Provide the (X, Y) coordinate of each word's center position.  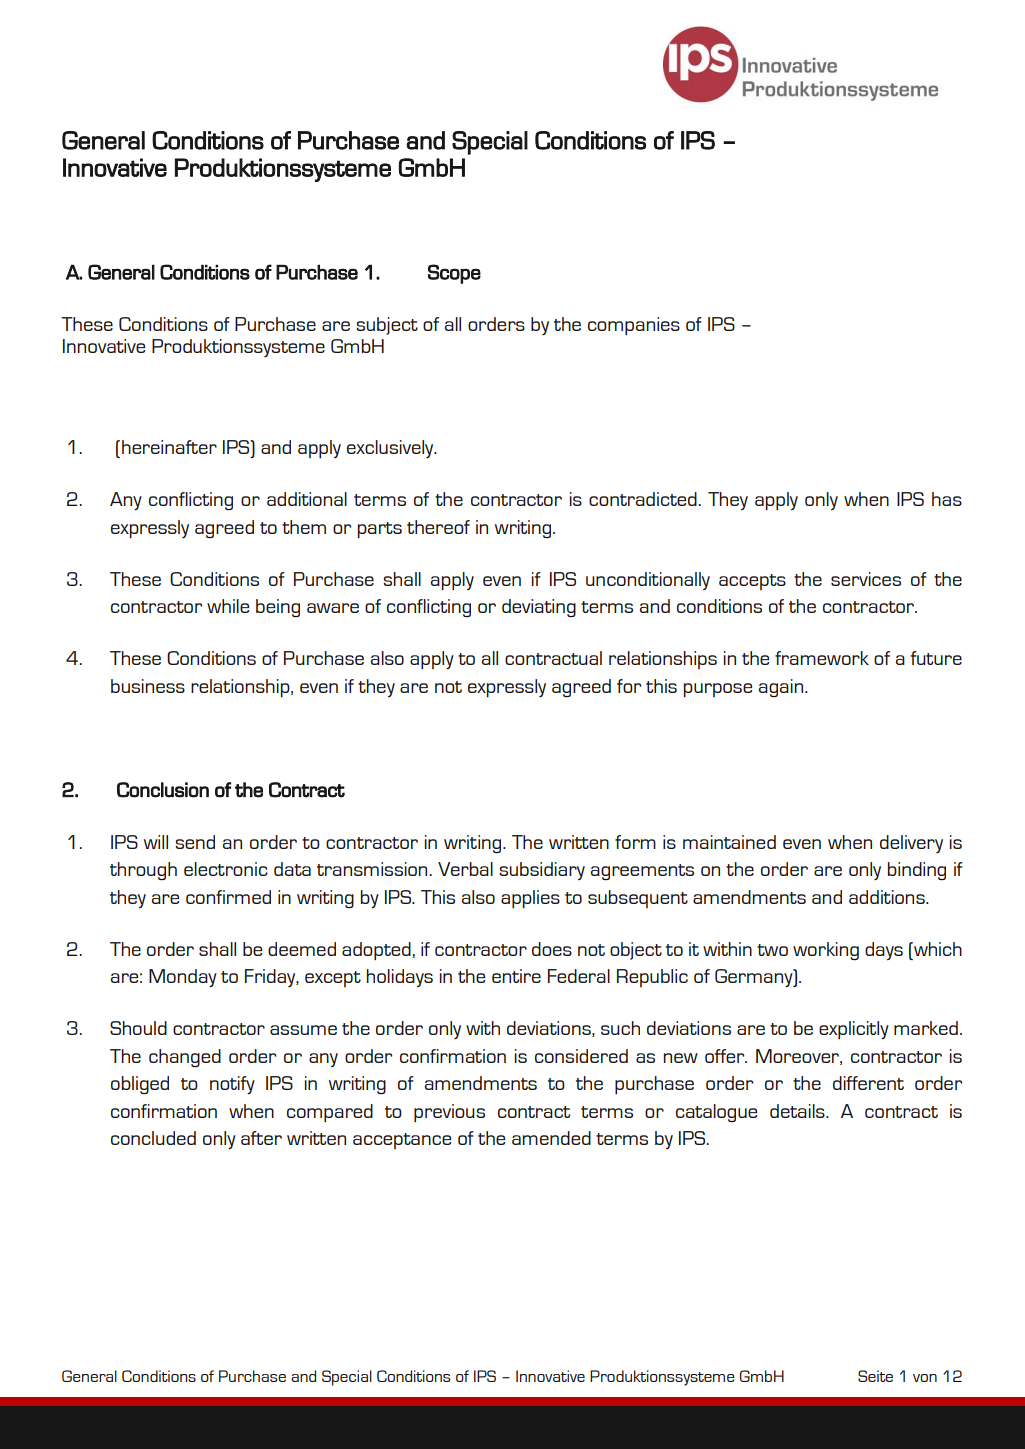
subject (387, 326)
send (195, 842)
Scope (454, 274)
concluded (153, 1138)
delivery (911, 844)
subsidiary (542, 871)
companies (634, 326)
